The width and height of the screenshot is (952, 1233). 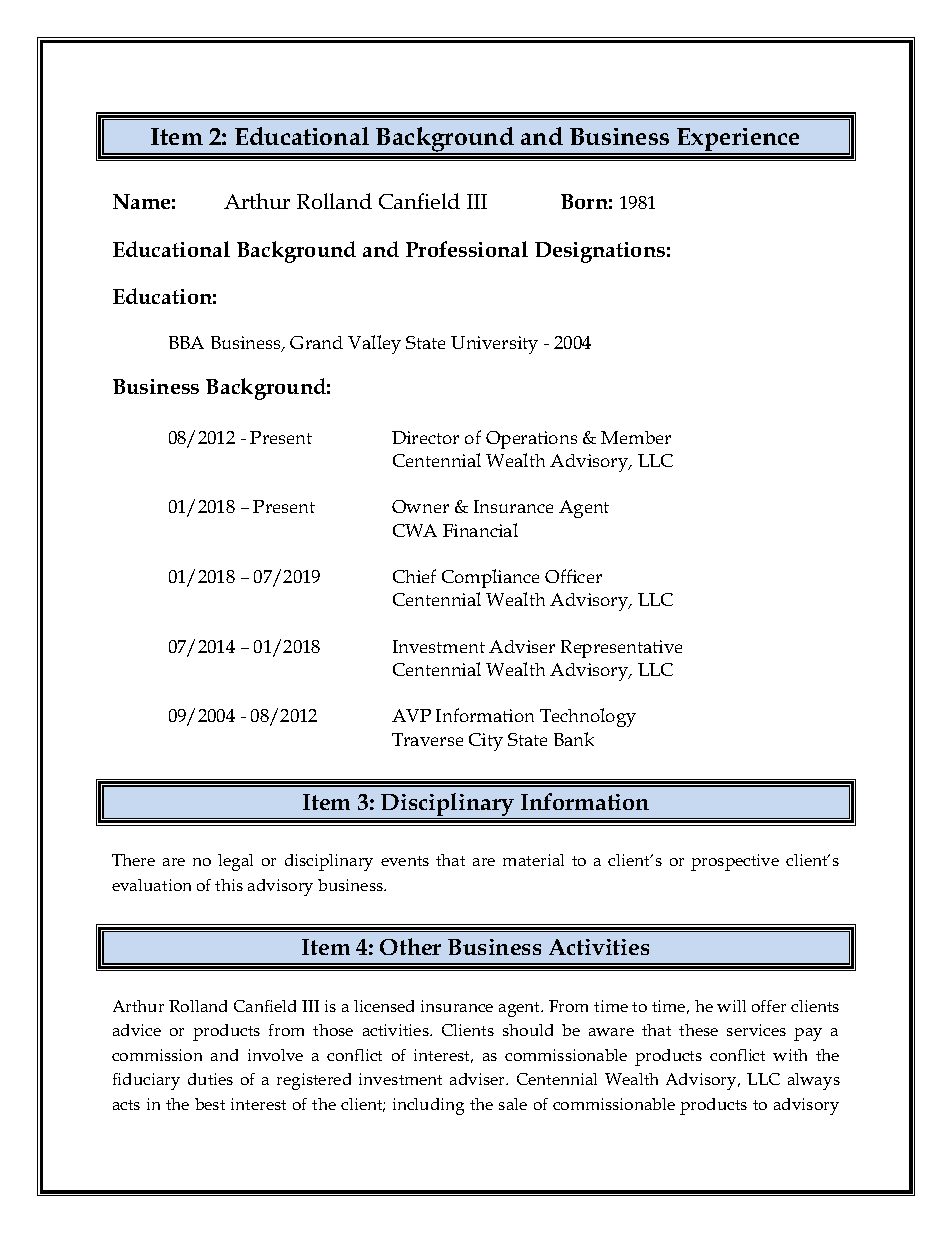 I want to click on Director, so click(x=425, y=437).
